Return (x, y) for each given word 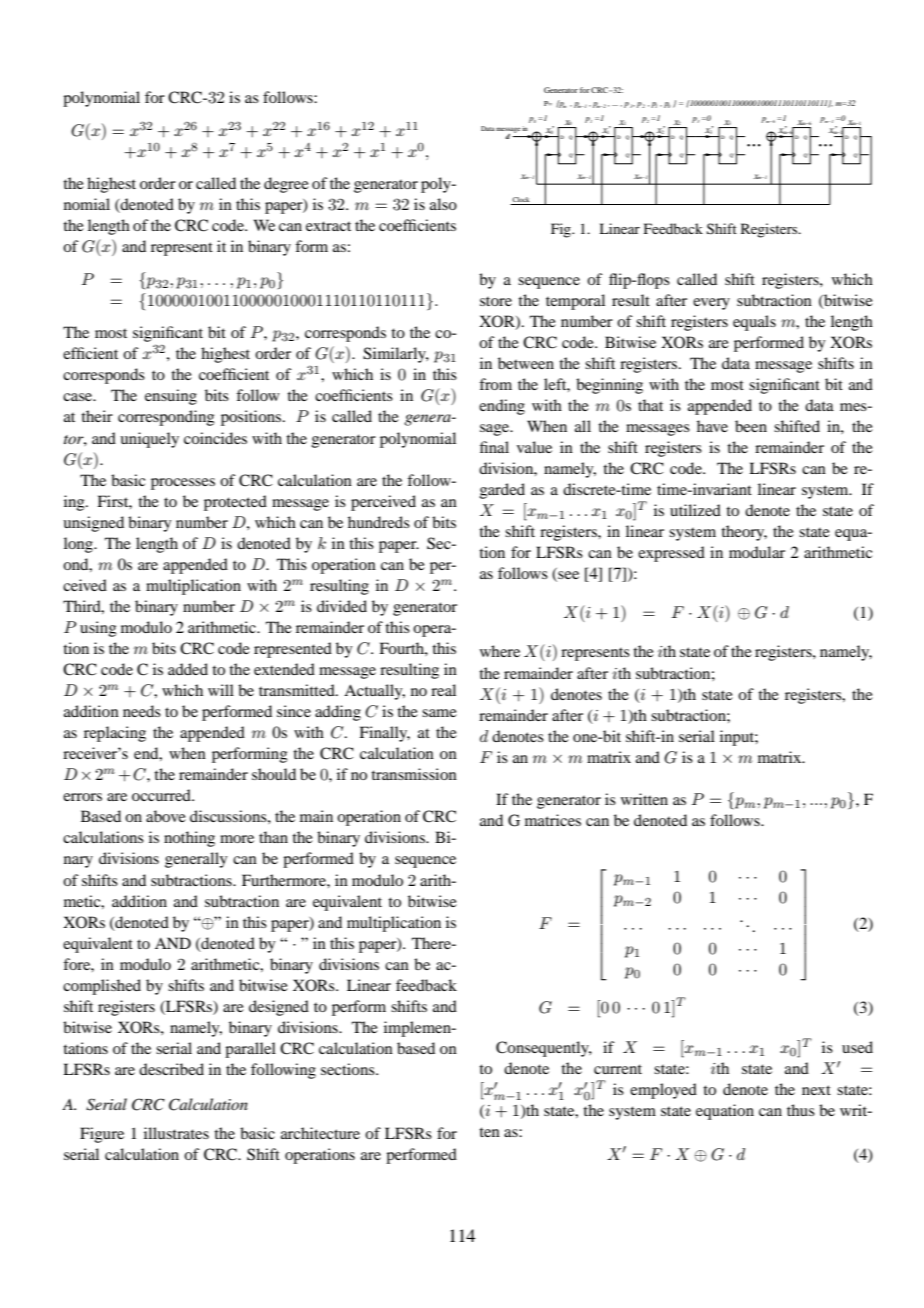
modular (757, 552)
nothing (189, 839)
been (751, 426)
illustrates (176, 1133)
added (188, 669)
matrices (553, 820)
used (857, 1047)
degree (286, 185)
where (500, 651)
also (443, 204)
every (711, 304)
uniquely (149, 440)
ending (502, 407)
